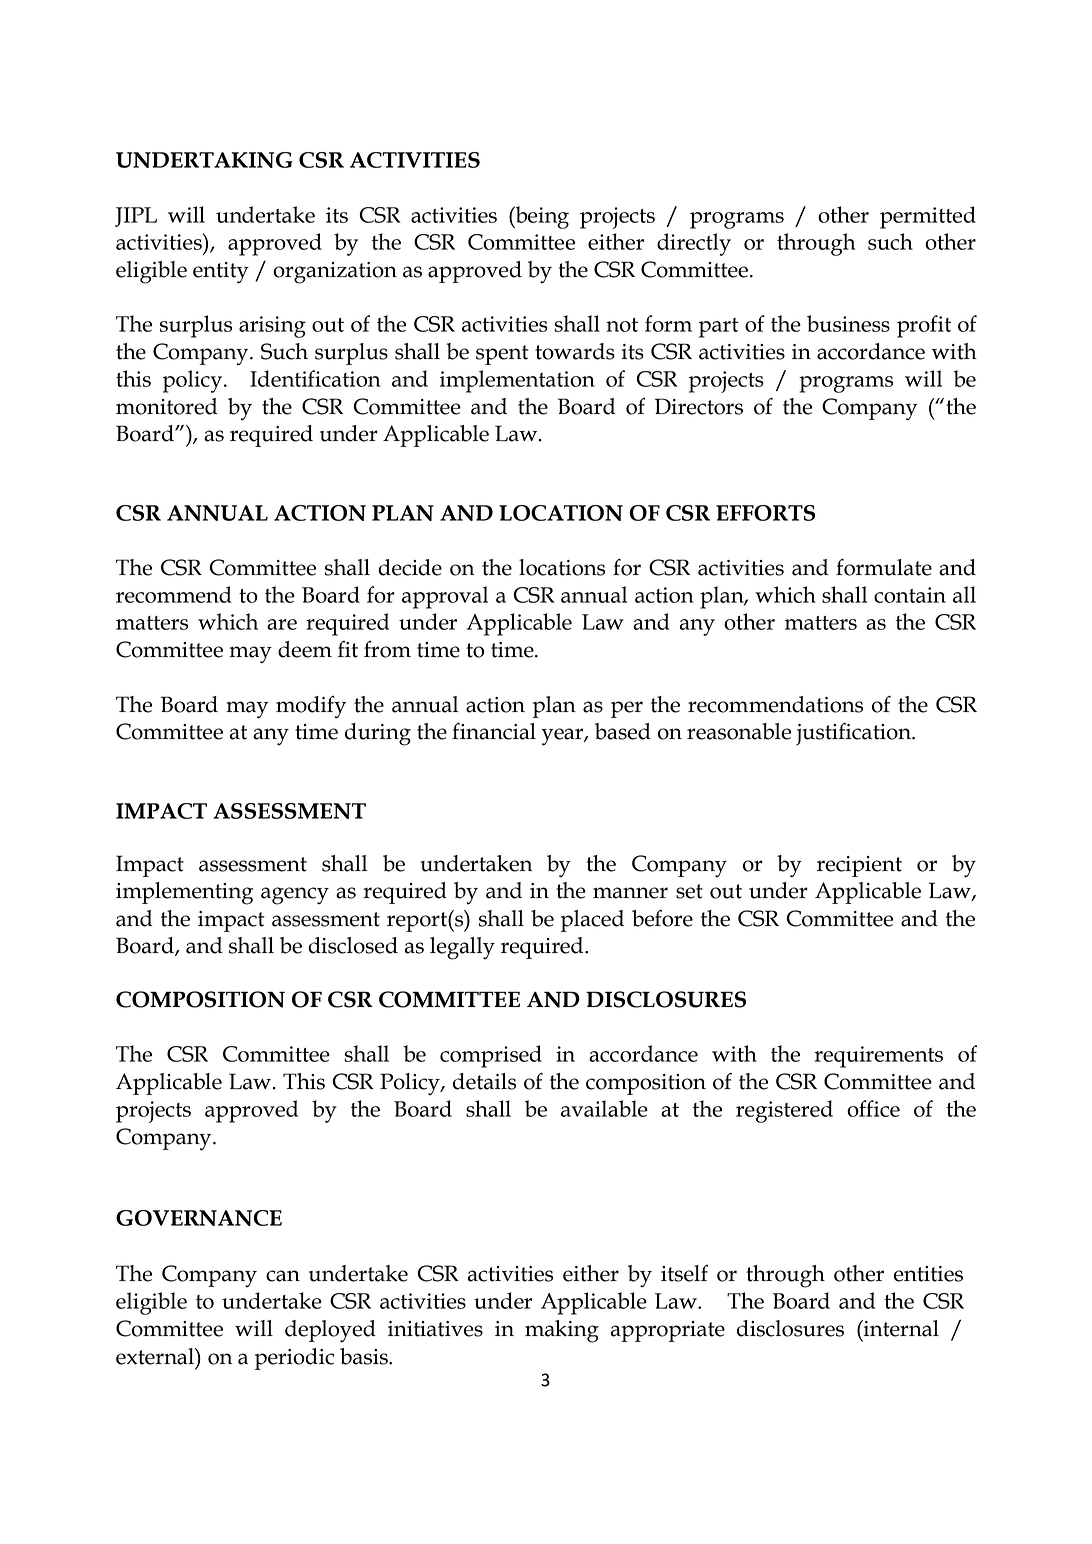 The width and height of the screenshot is (1092, 1544). Describe the element at coordinates (282, 624) in the screenshot. I see `are` at that location.
